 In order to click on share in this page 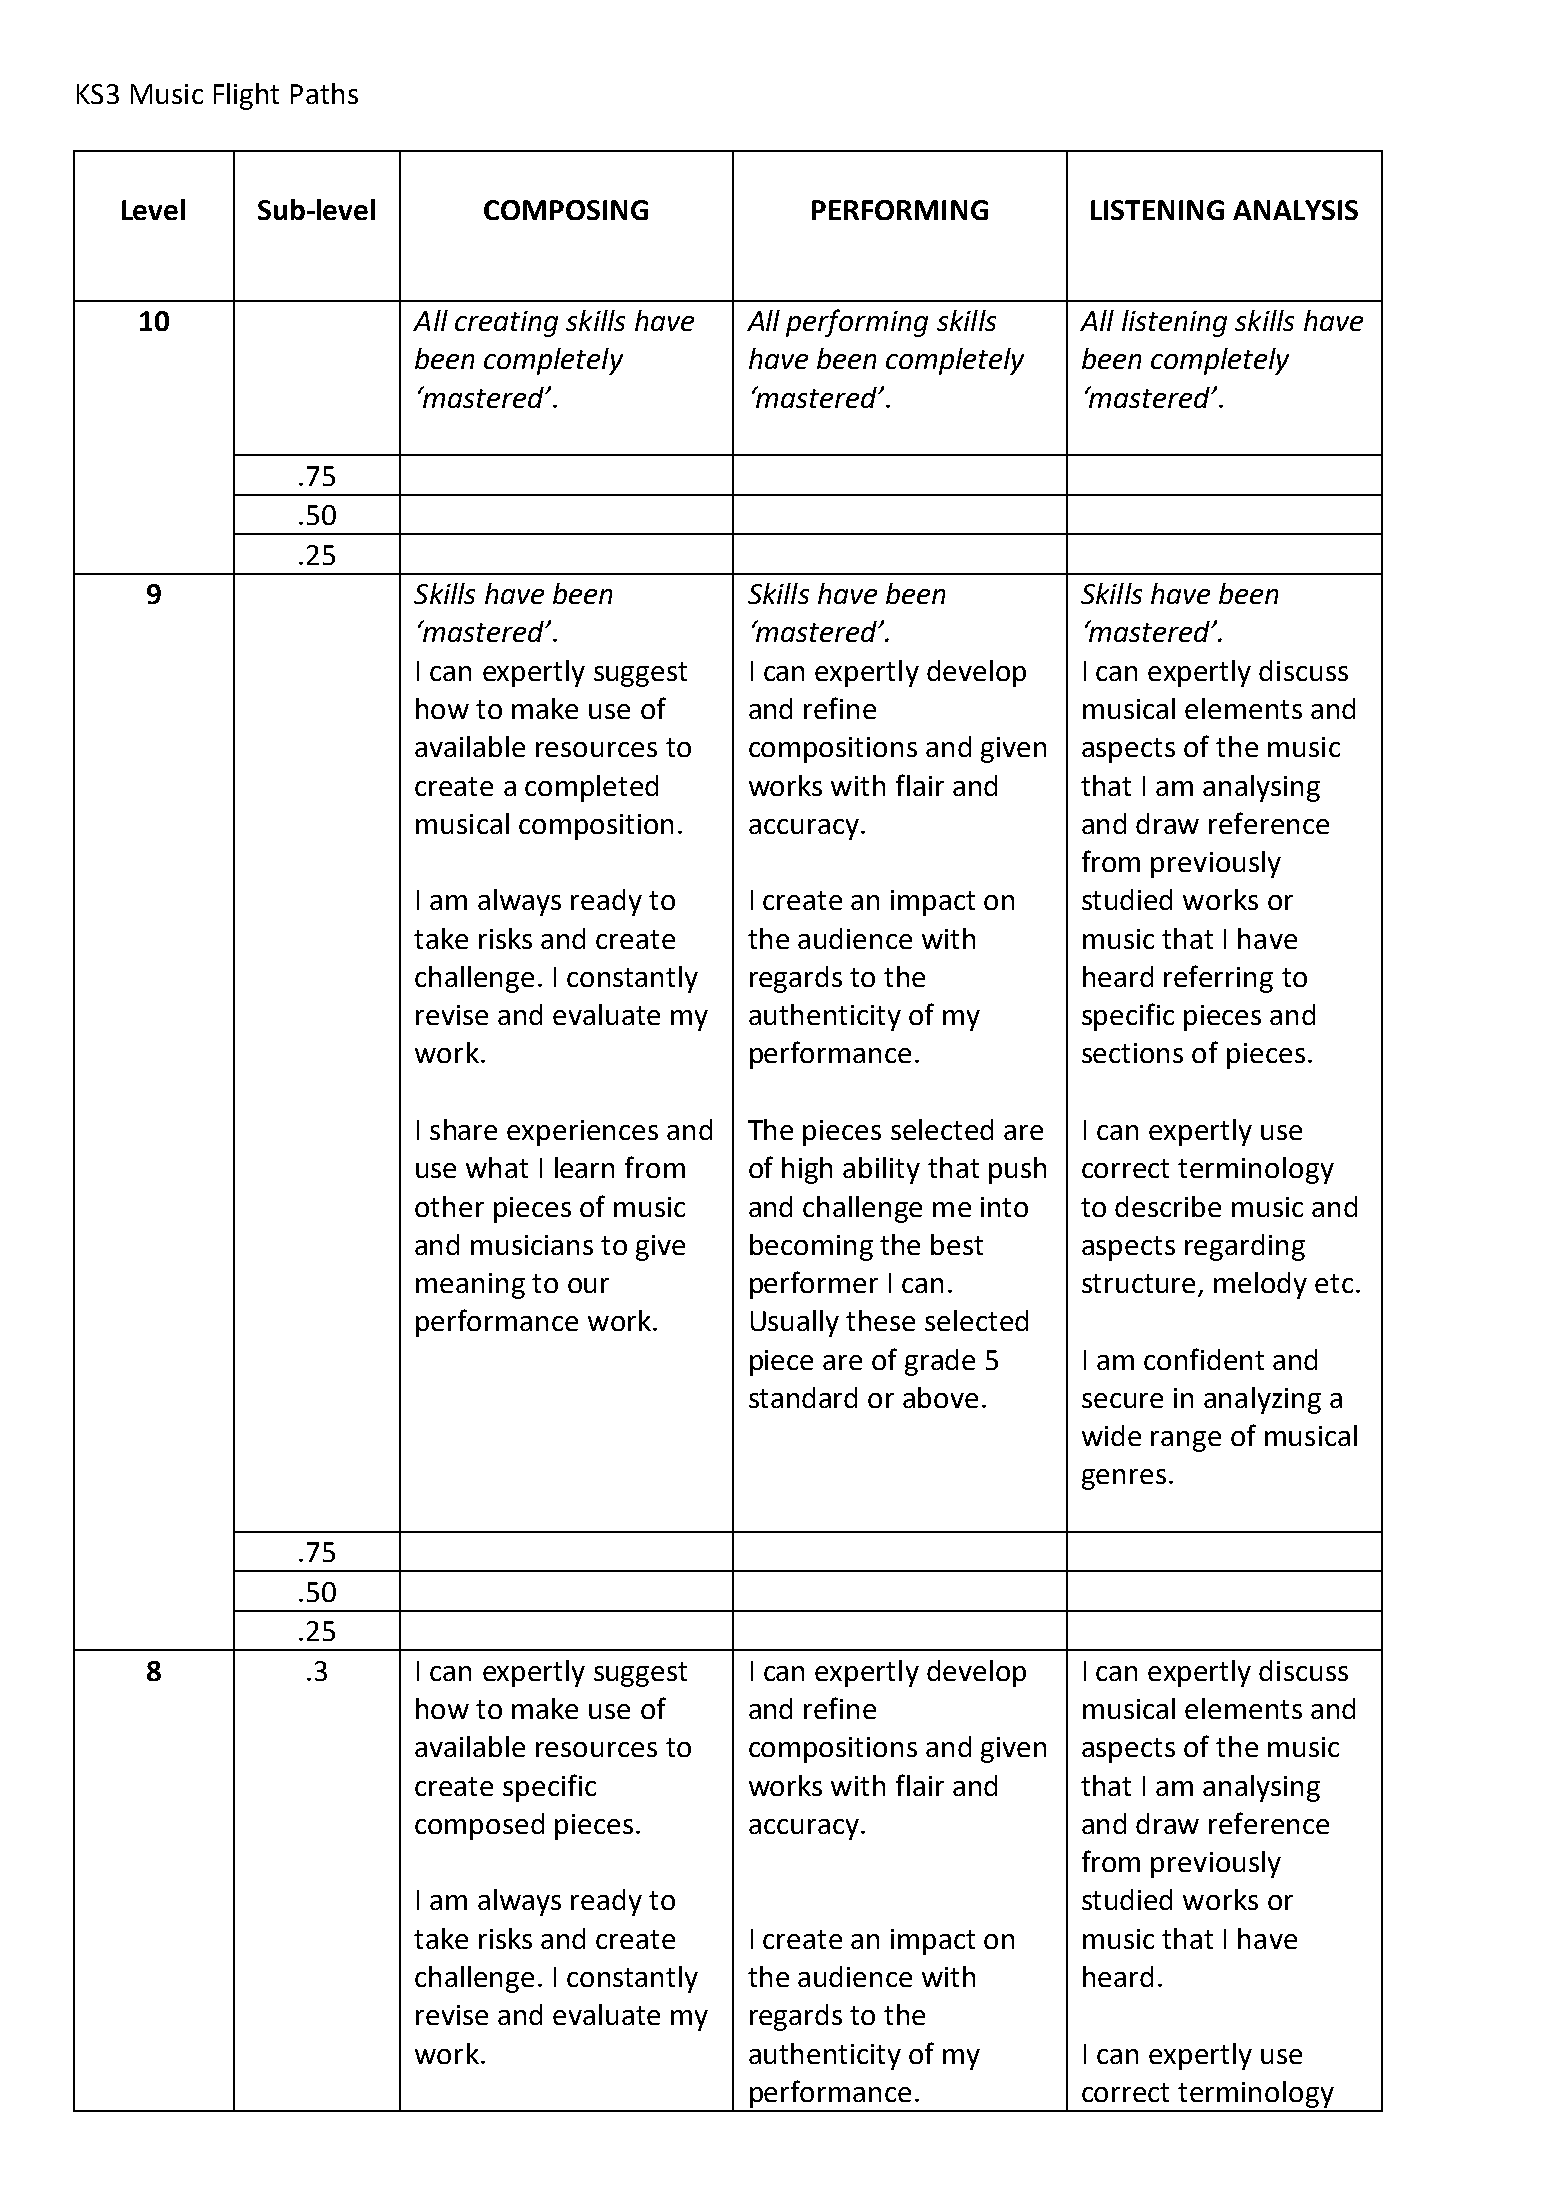, I will do `click(463, 1129)`.
